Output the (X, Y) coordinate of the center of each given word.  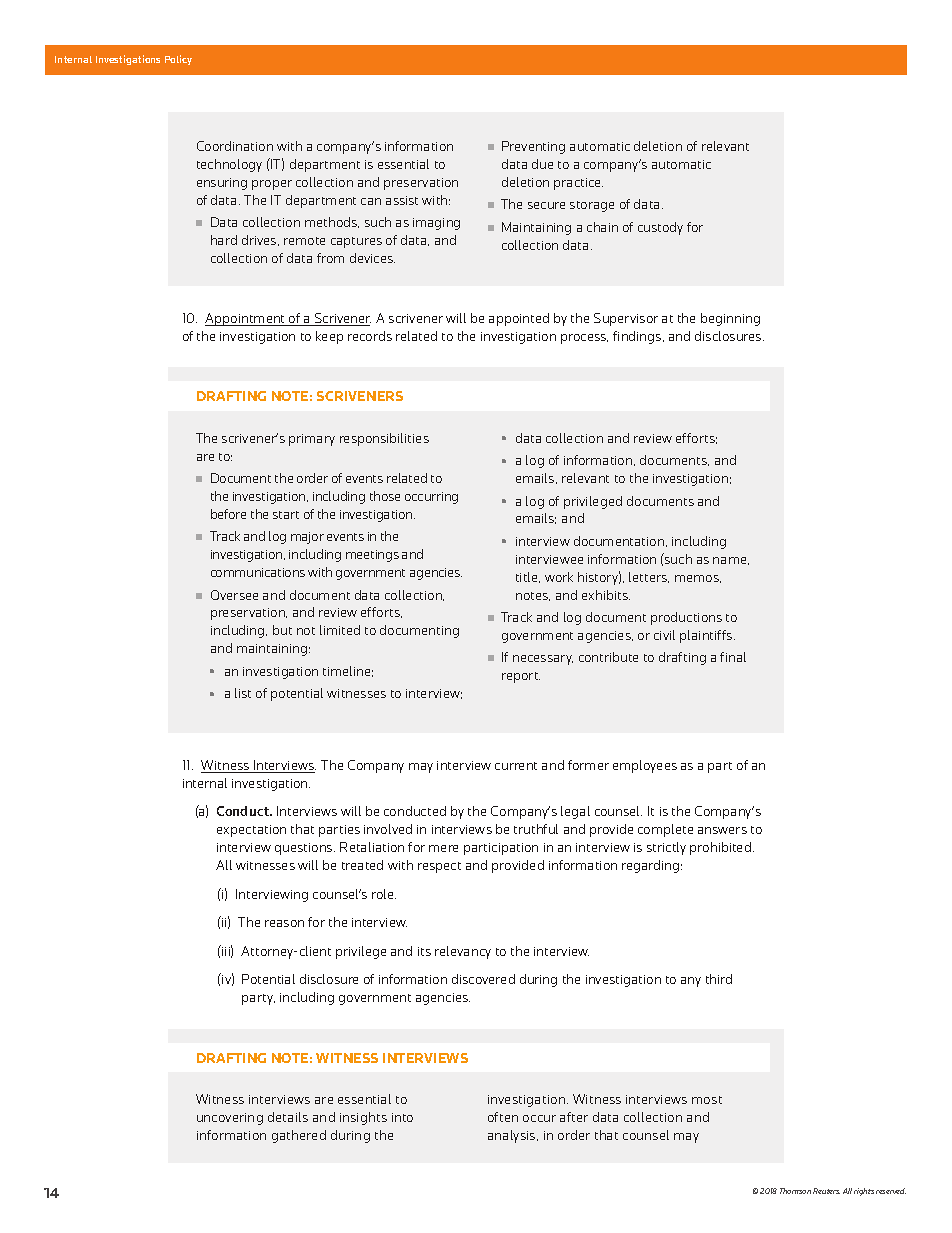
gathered (299, 1136)
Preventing (533, 147)
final (733, 657)
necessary (543, 660)
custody (660, 228)
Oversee (234, 595)
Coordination (235, 146)
